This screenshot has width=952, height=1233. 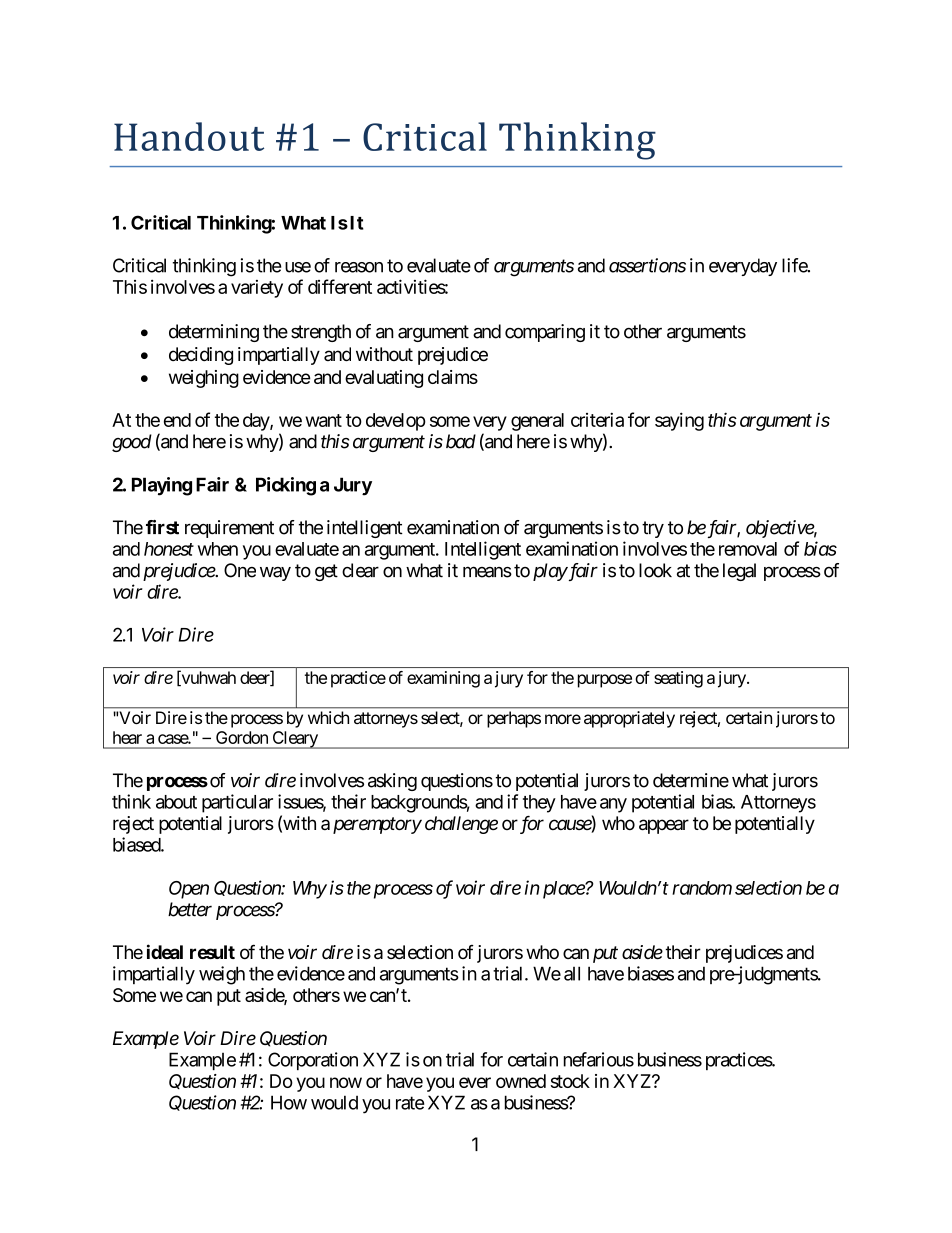 What do you see at coordinates (545, 333) in the screenshot?
I see `comparing` at bounding box center [545, 333].
